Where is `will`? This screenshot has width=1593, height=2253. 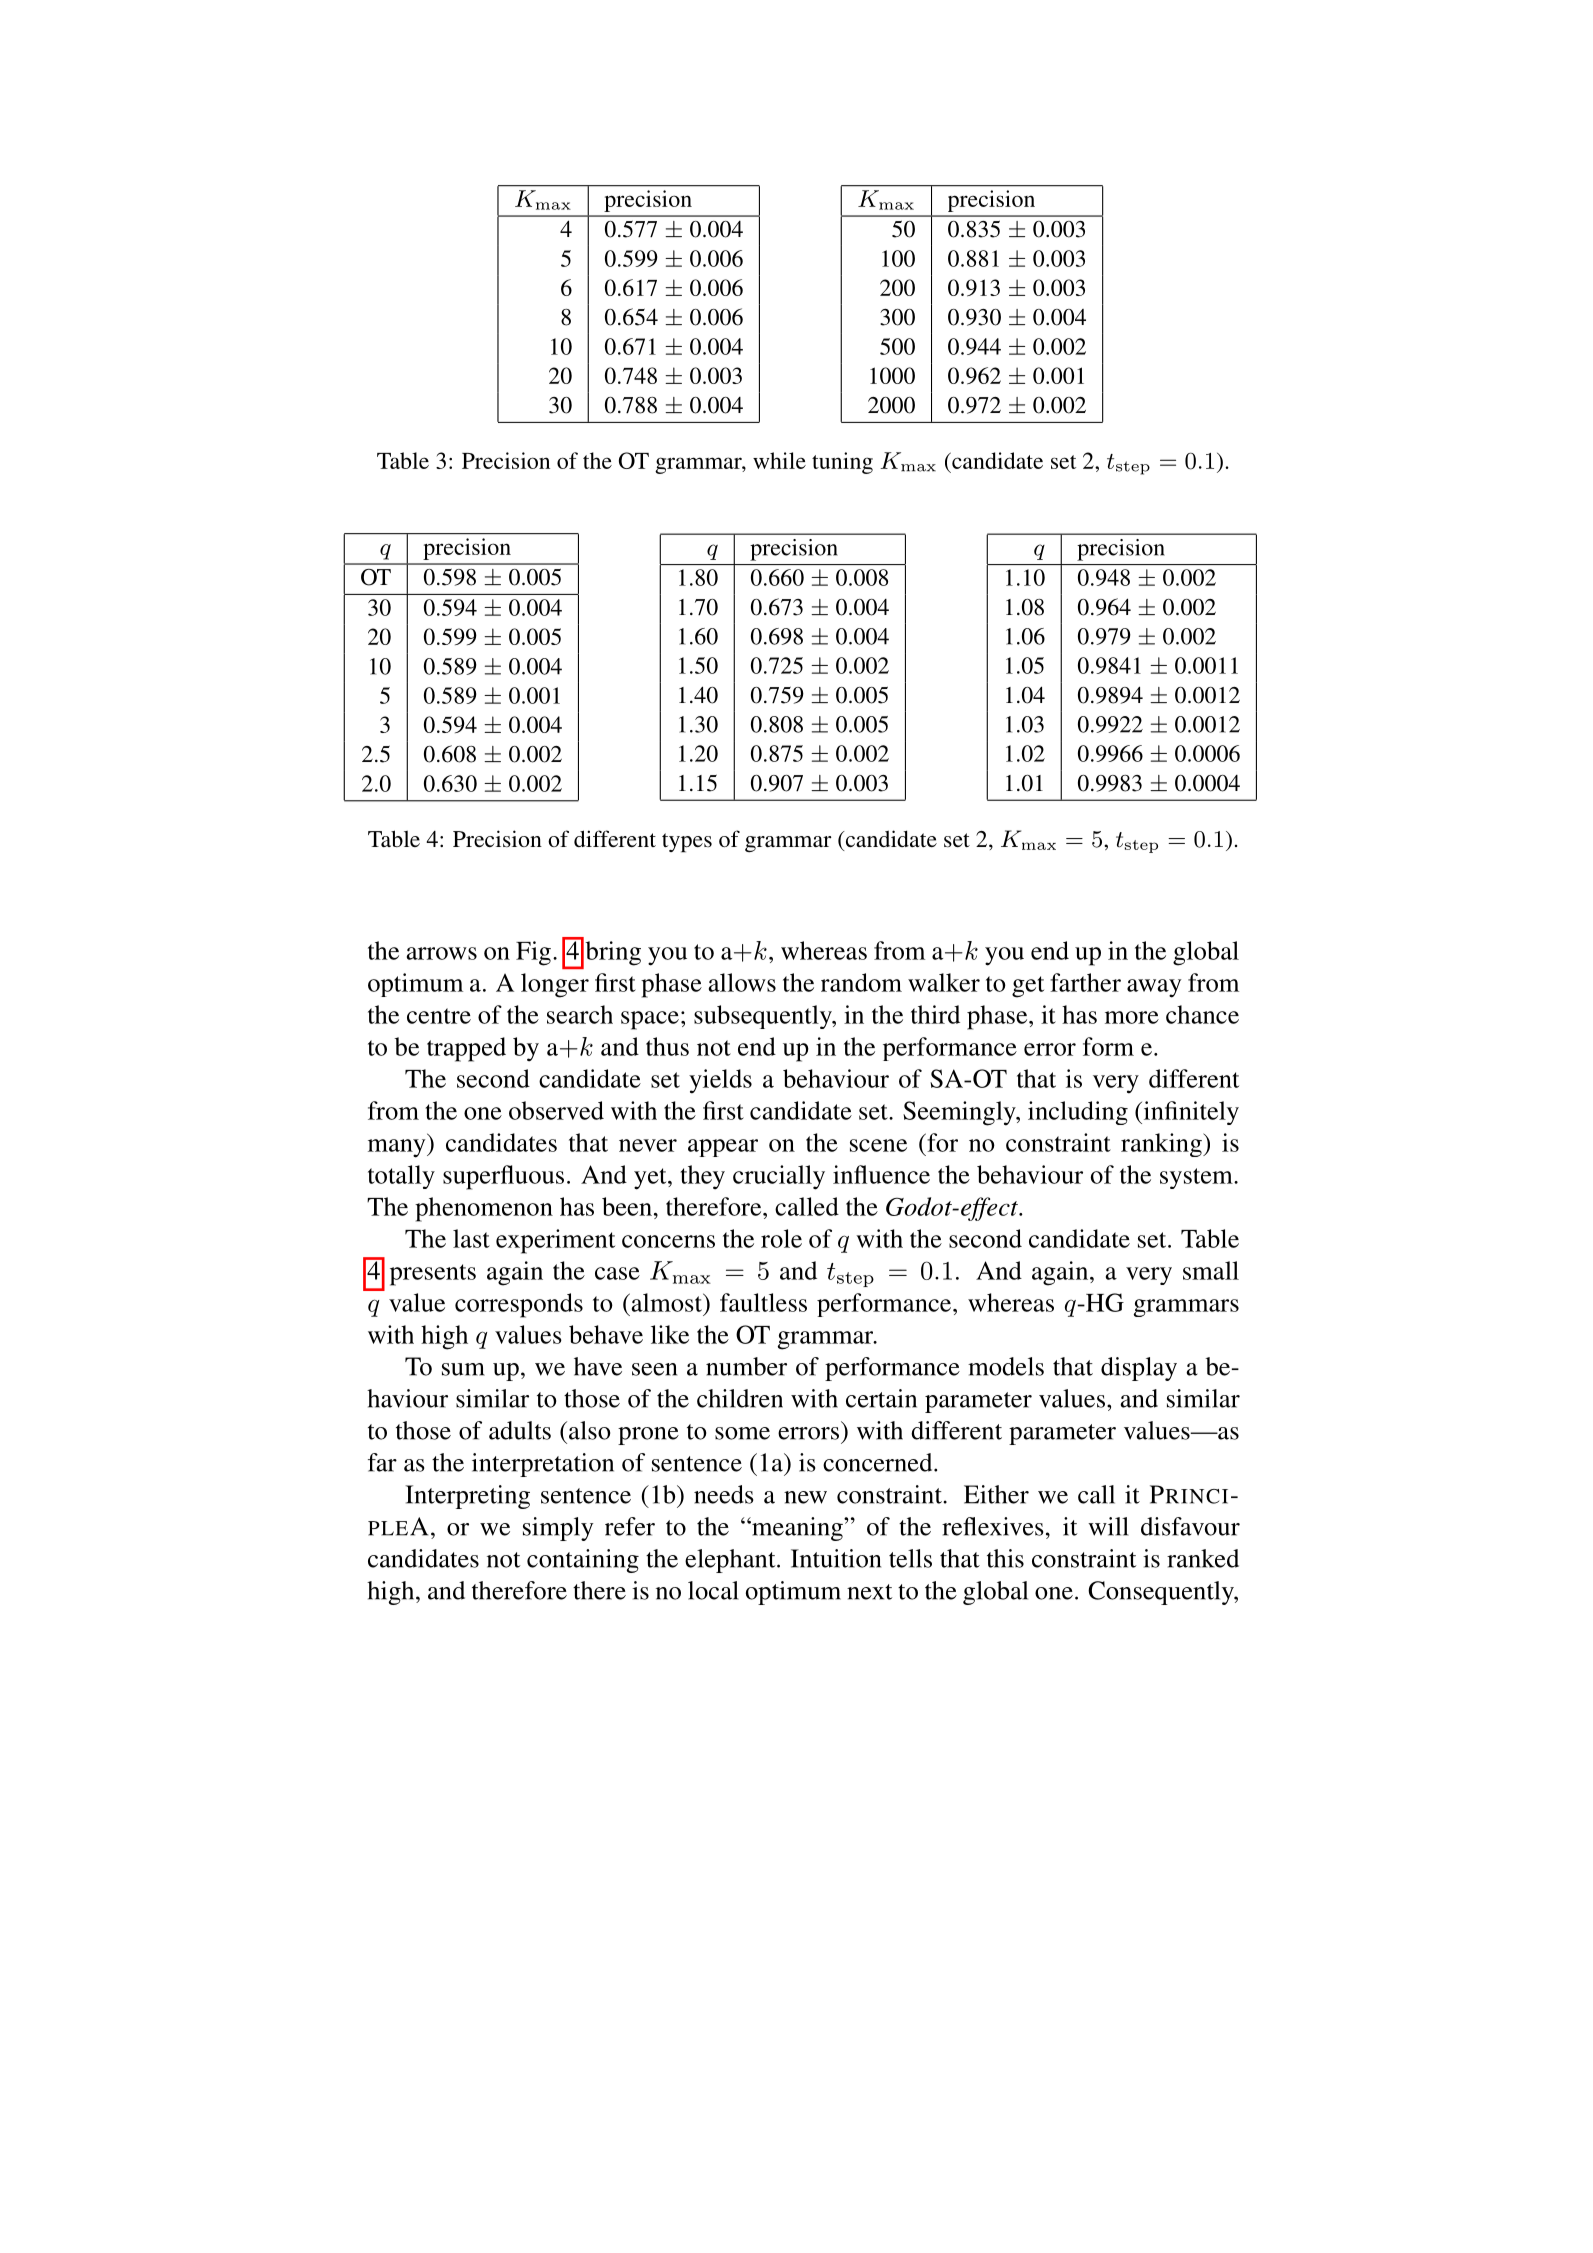
will is located at coordinates (1108, 1526).
